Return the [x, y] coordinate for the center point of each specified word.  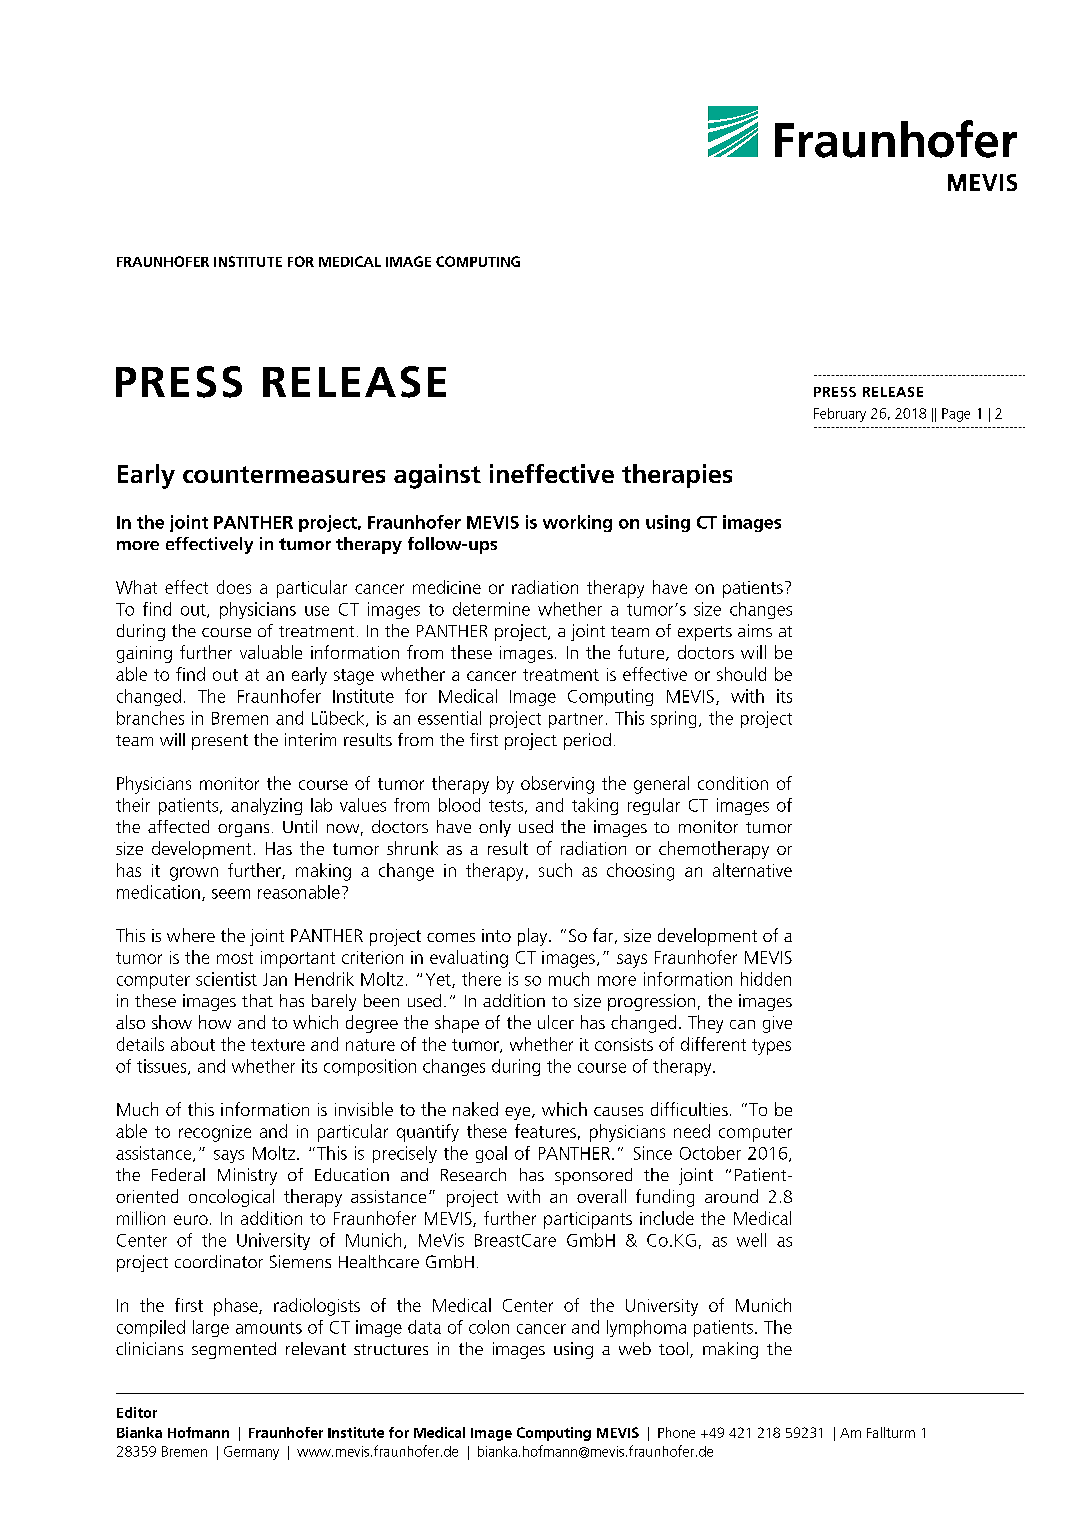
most [235, 958]
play [534, 937]
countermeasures [284, 474]
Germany [251, 1453]
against [437, 476]
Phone [676, 1432]
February [840, 415]
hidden [766, 979]
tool [673, 1348]
